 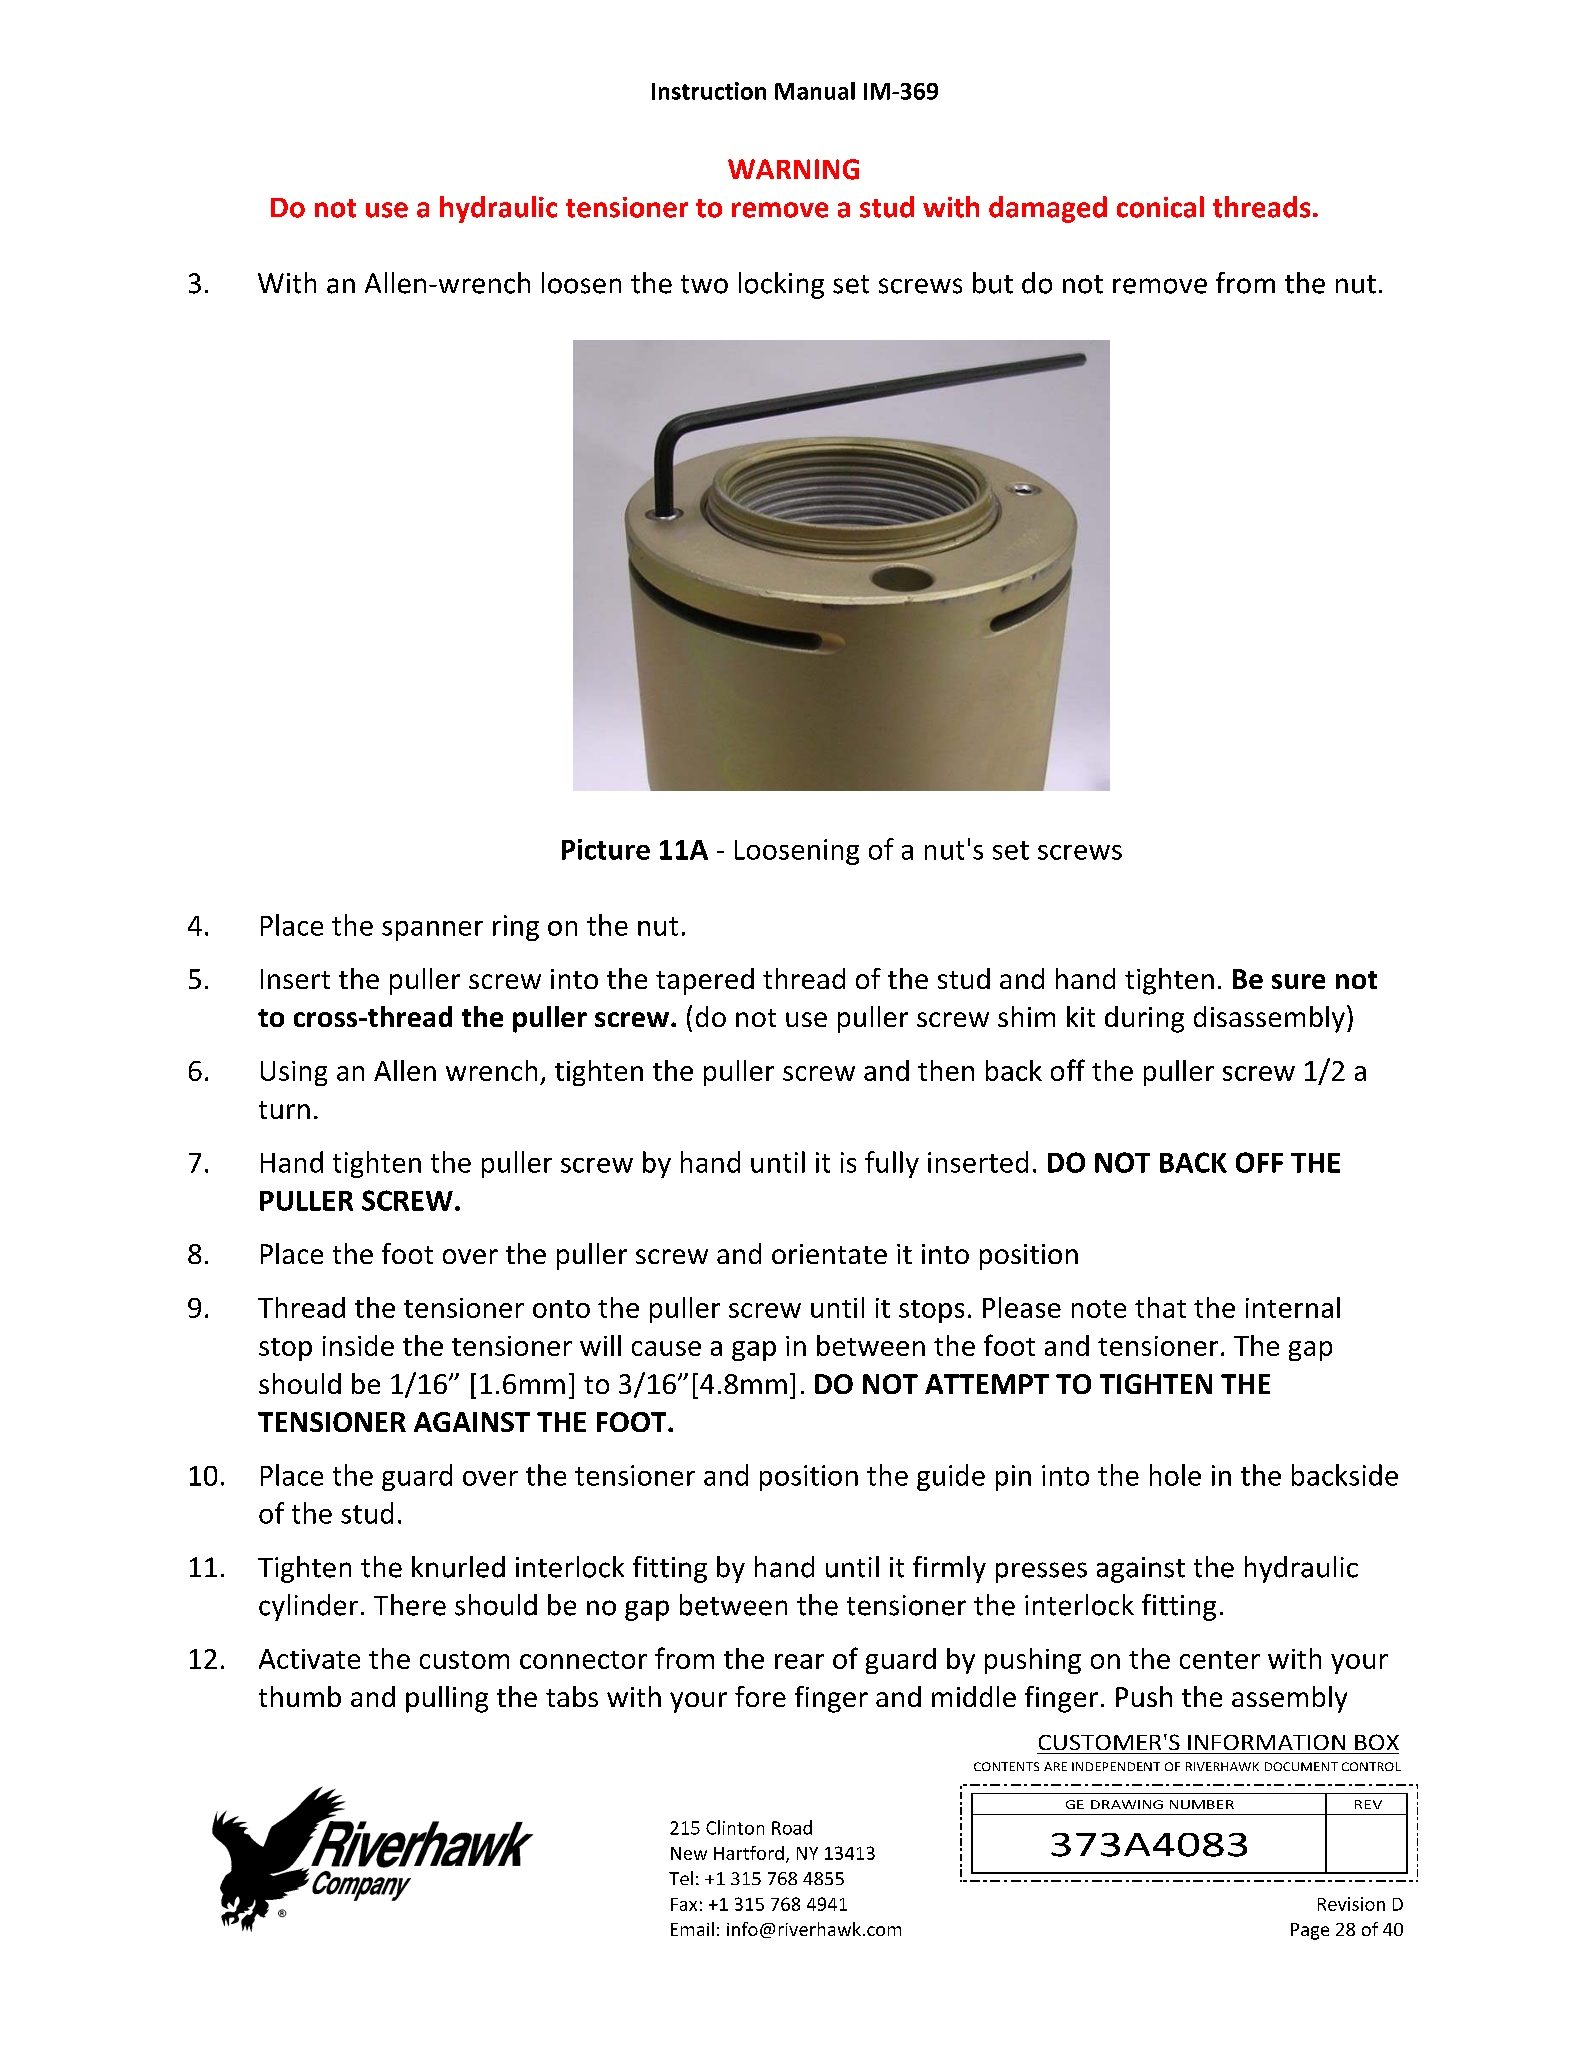 What do you see at coordinates (951, 1477) in the page?
I see `guide` at bounding box center [951, 1477].
